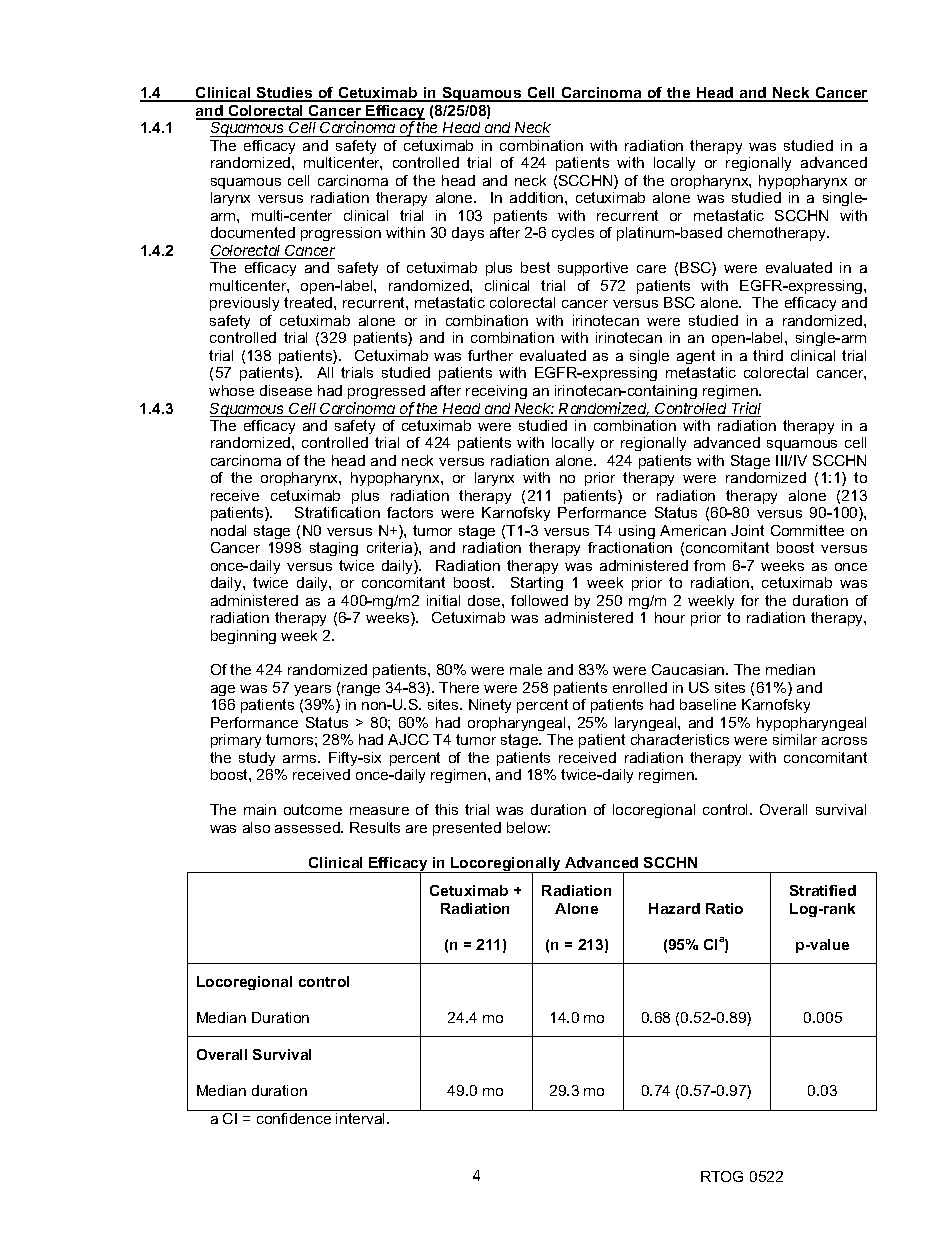  Describe the element at coordinates (257, 759) in the image. I see `study` at that location.
